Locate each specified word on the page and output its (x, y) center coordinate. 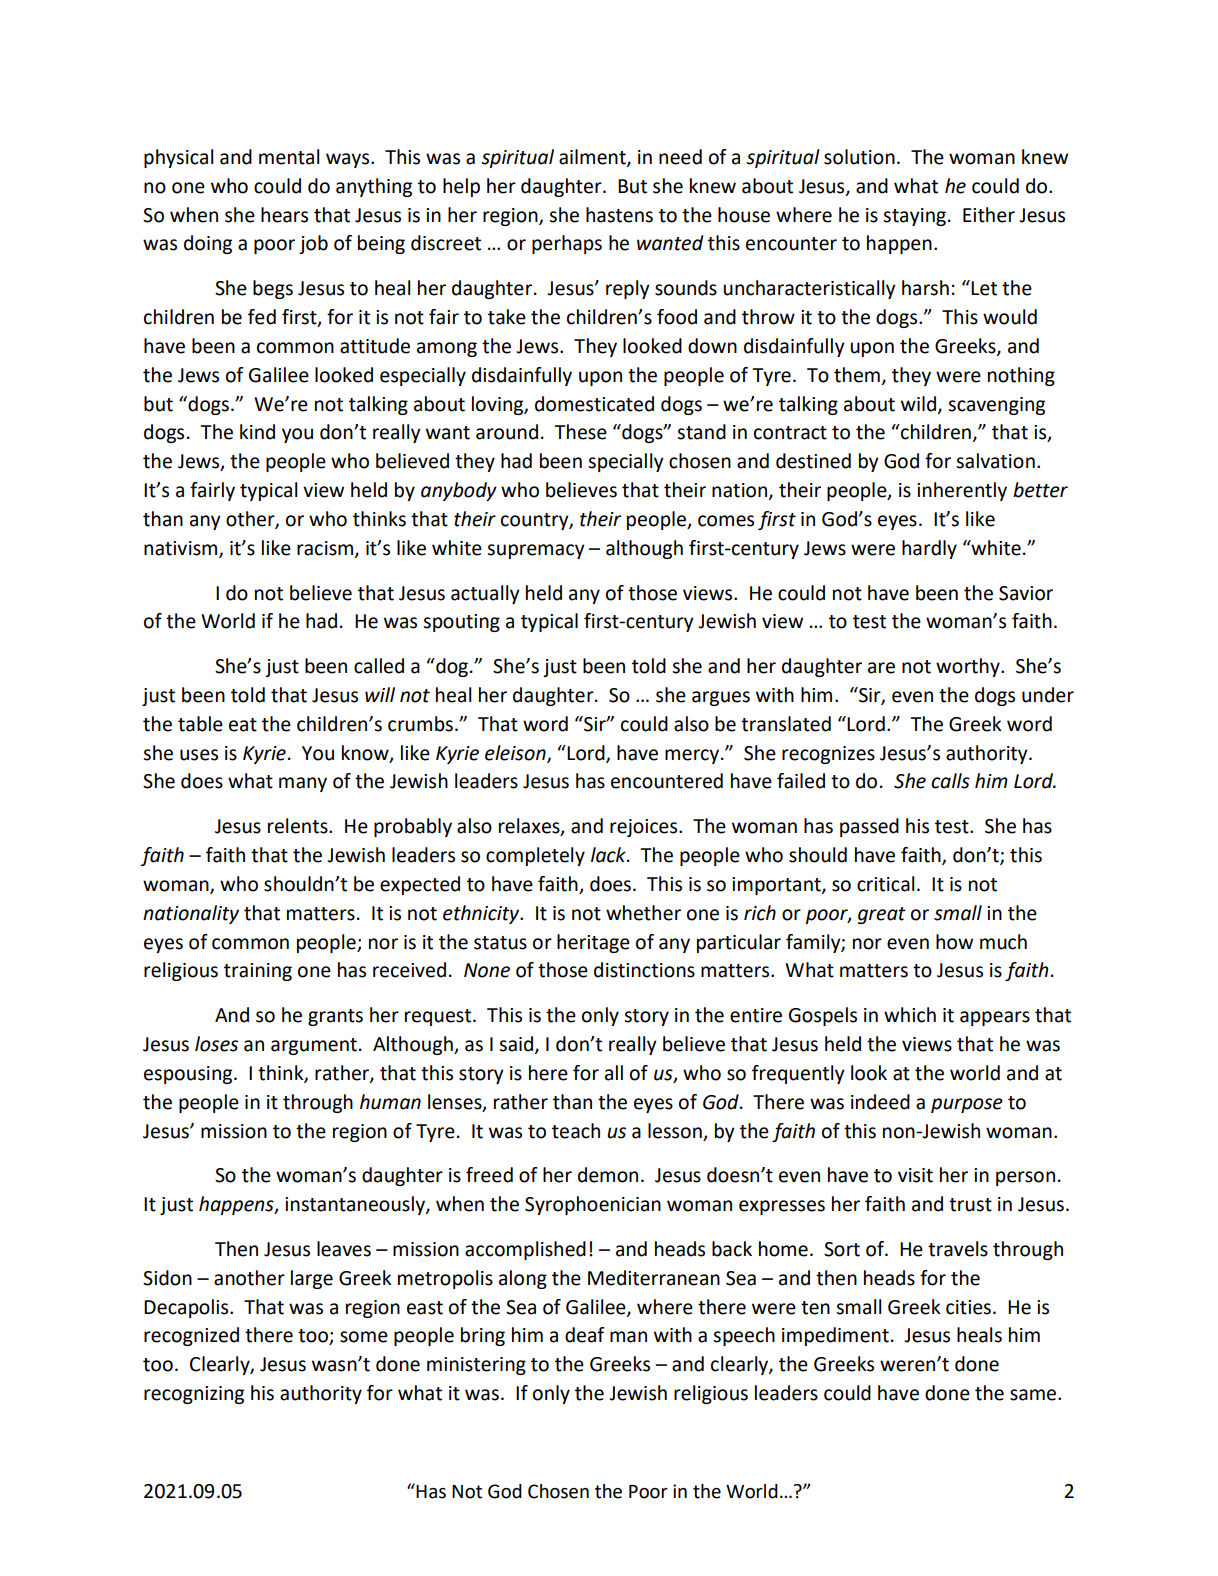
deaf (585, 1335)
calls (950, 781)
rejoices (645, 828)
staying (914, 217)
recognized (191, 1336)
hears (284, 215)
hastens (619, 215)
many (303, 784)
